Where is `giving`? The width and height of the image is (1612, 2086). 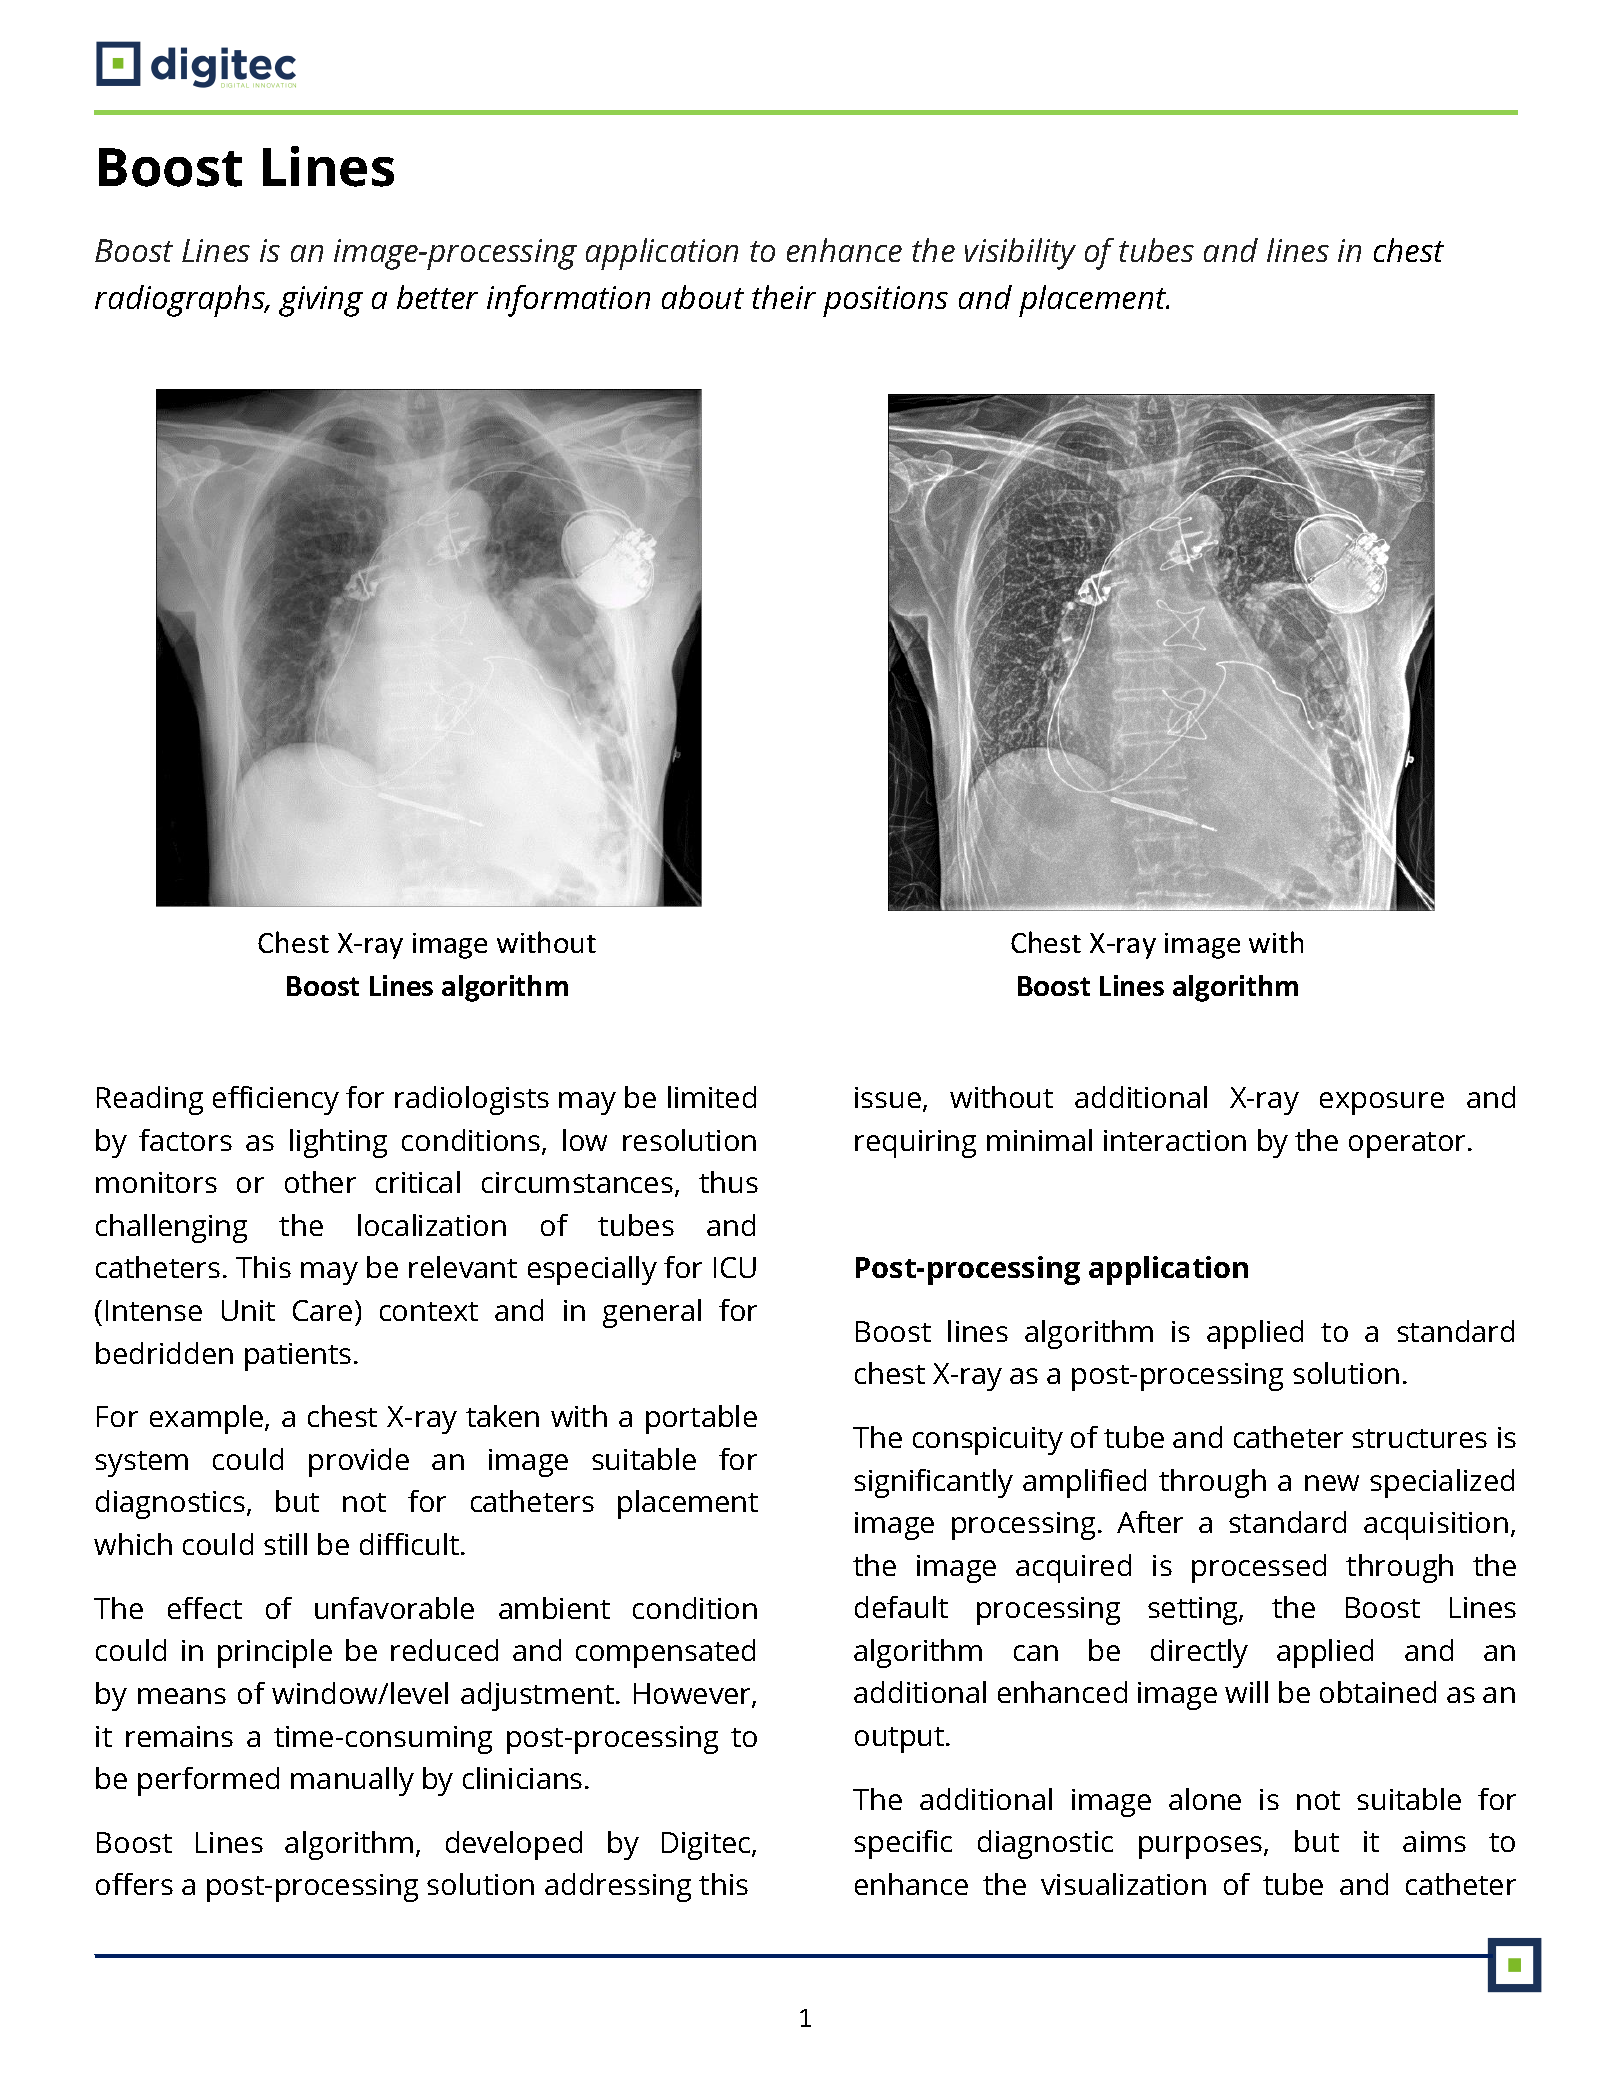 giving is located at coordinates (321, 301).
